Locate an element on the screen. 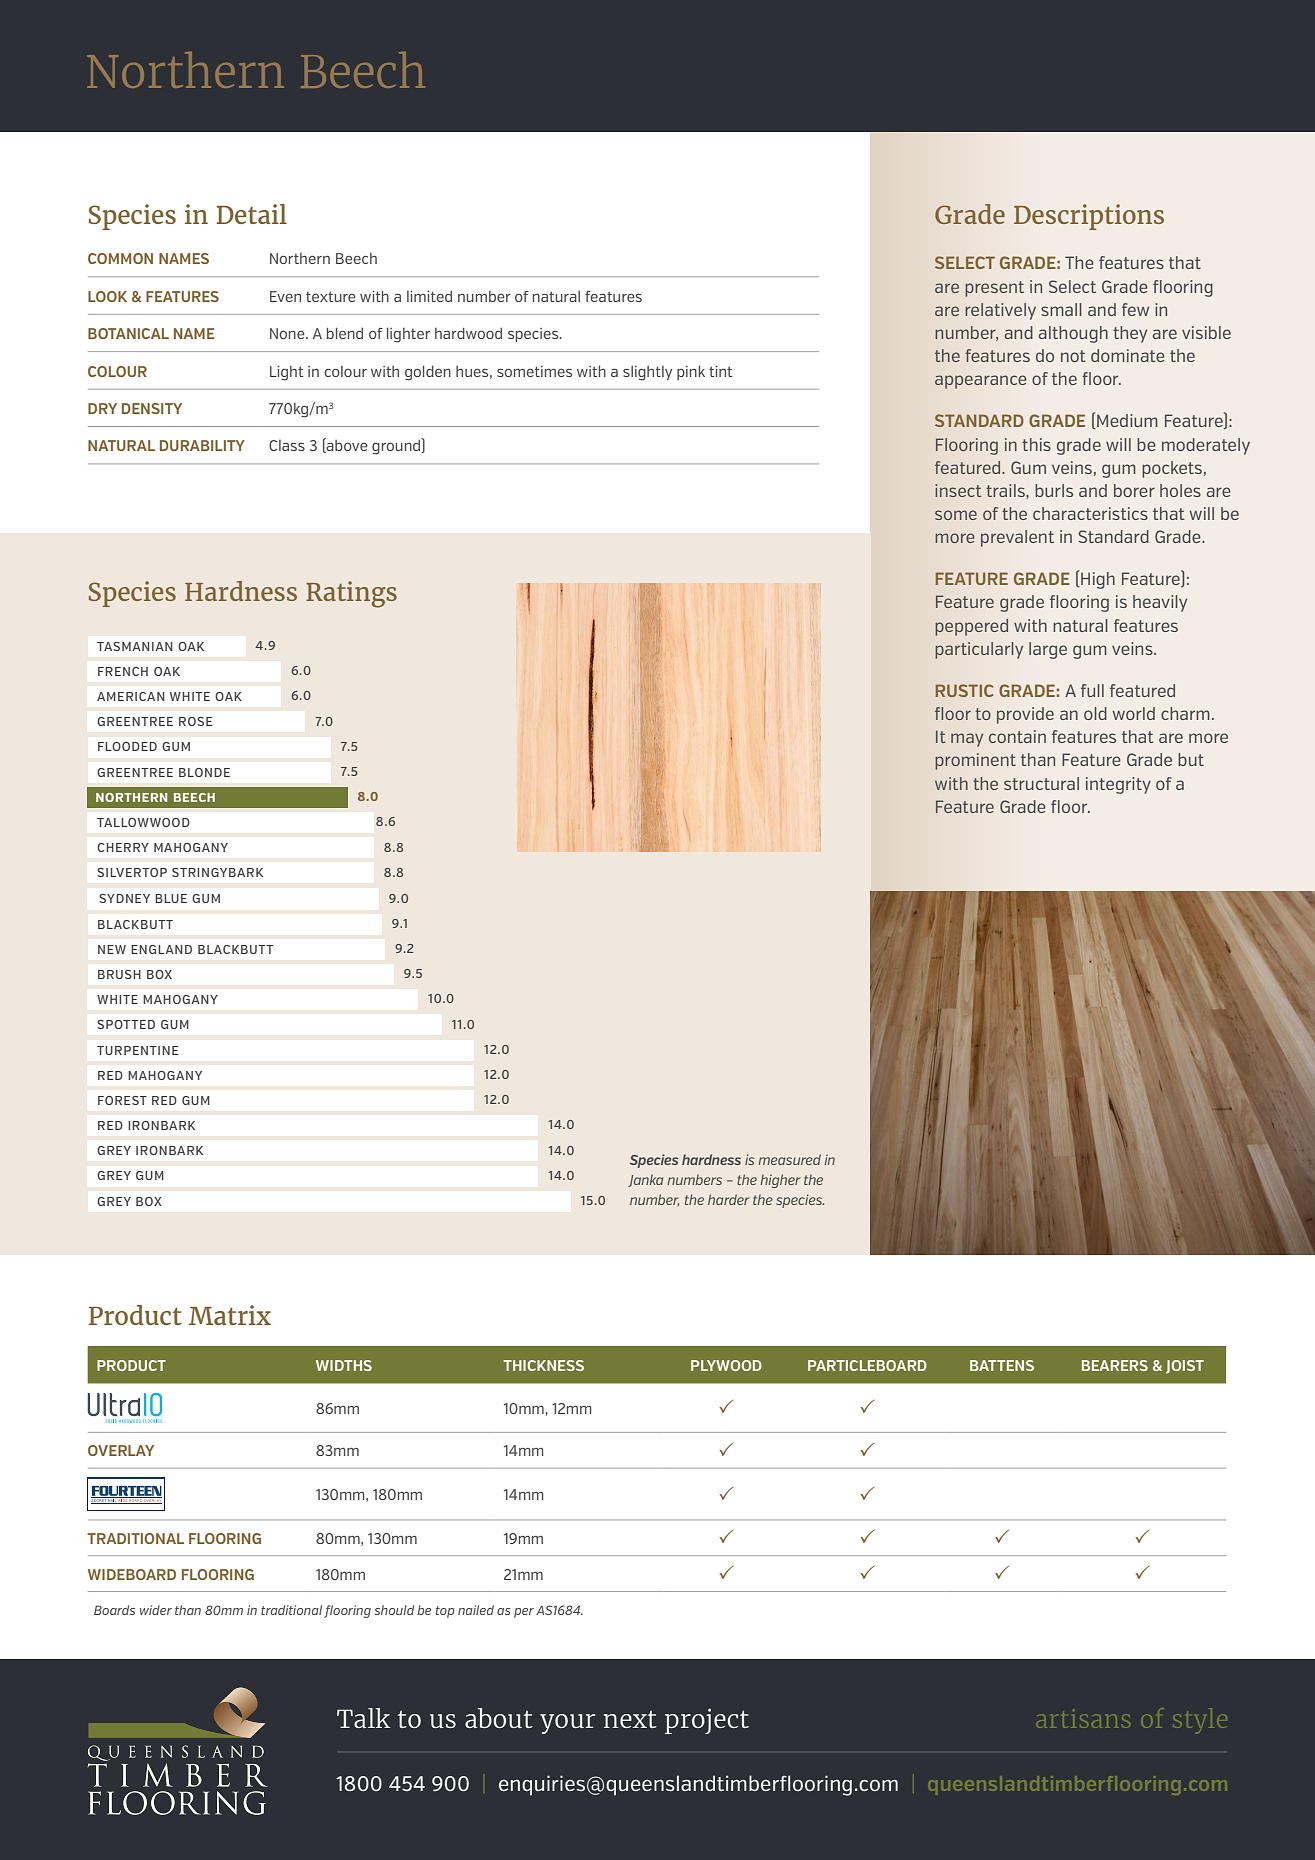  next is located at coordinates (630, 1719).
